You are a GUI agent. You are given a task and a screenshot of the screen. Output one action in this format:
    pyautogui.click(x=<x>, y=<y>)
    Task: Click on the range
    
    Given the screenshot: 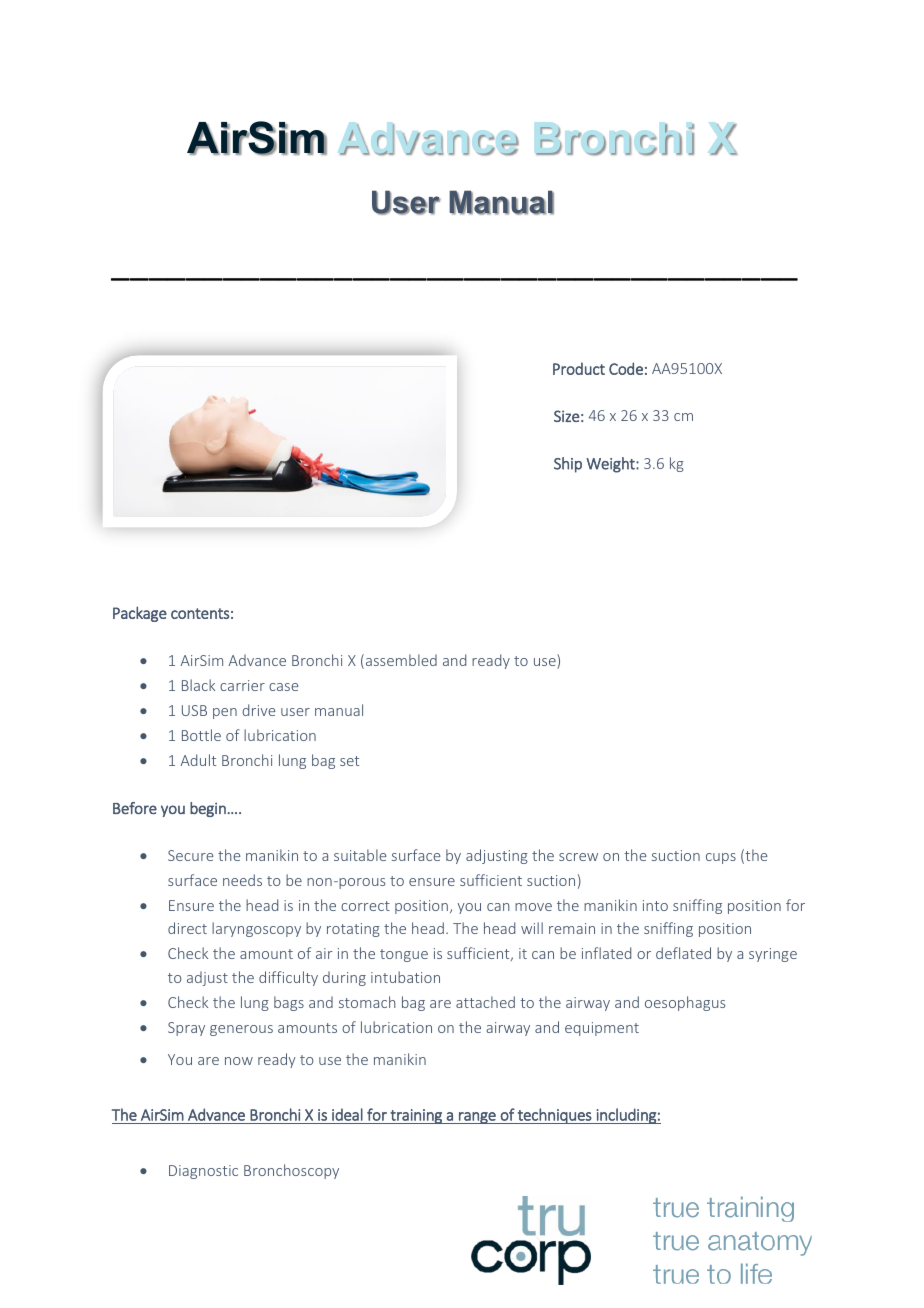 What is the action you would take?
    pyautogui.click(x=477, y=1118)
